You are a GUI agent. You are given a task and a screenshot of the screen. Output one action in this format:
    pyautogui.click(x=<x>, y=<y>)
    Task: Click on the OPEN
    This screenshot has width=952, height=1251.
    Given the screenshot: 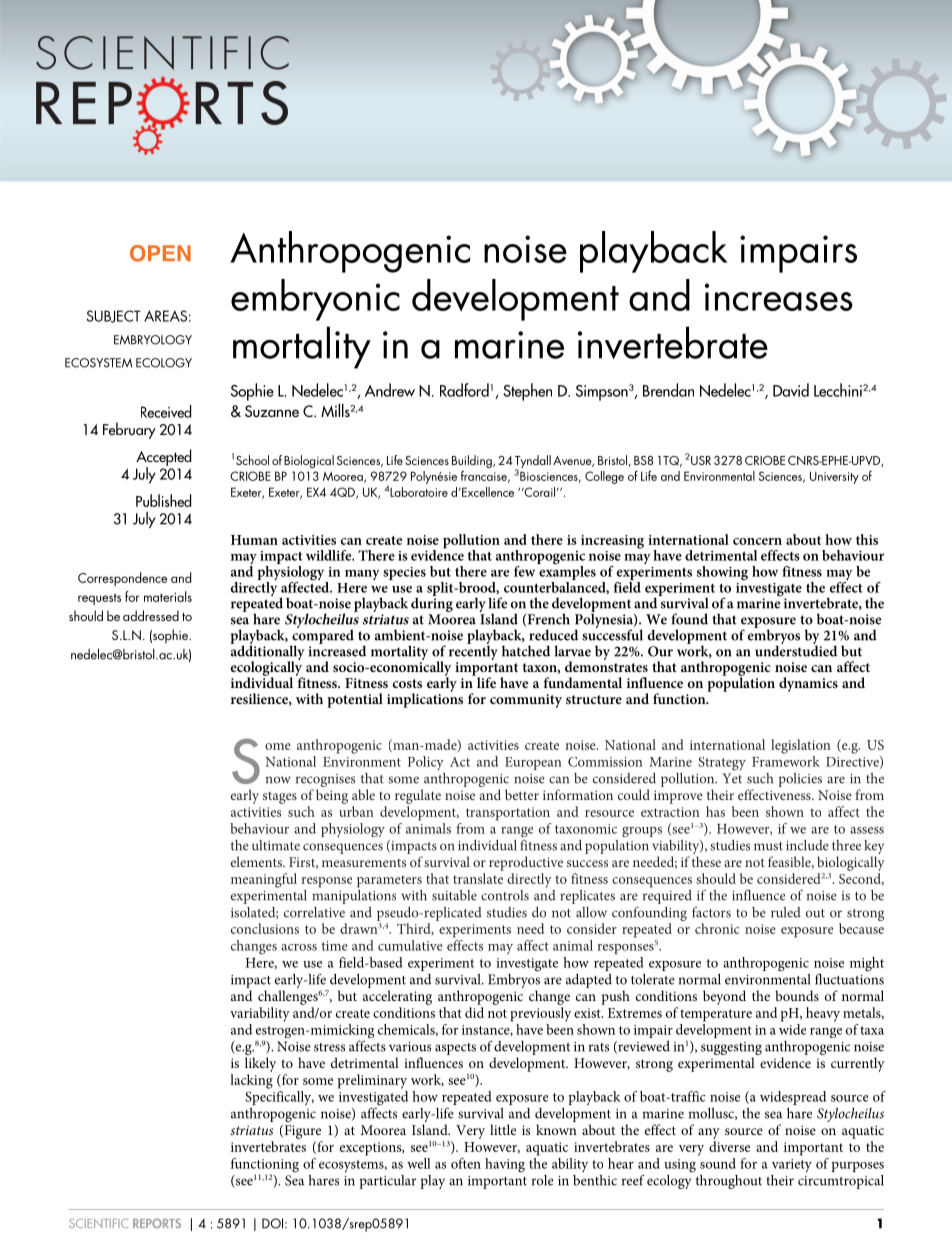 What is the action you would take?
    pyautogui.click(x=160, y=253)
